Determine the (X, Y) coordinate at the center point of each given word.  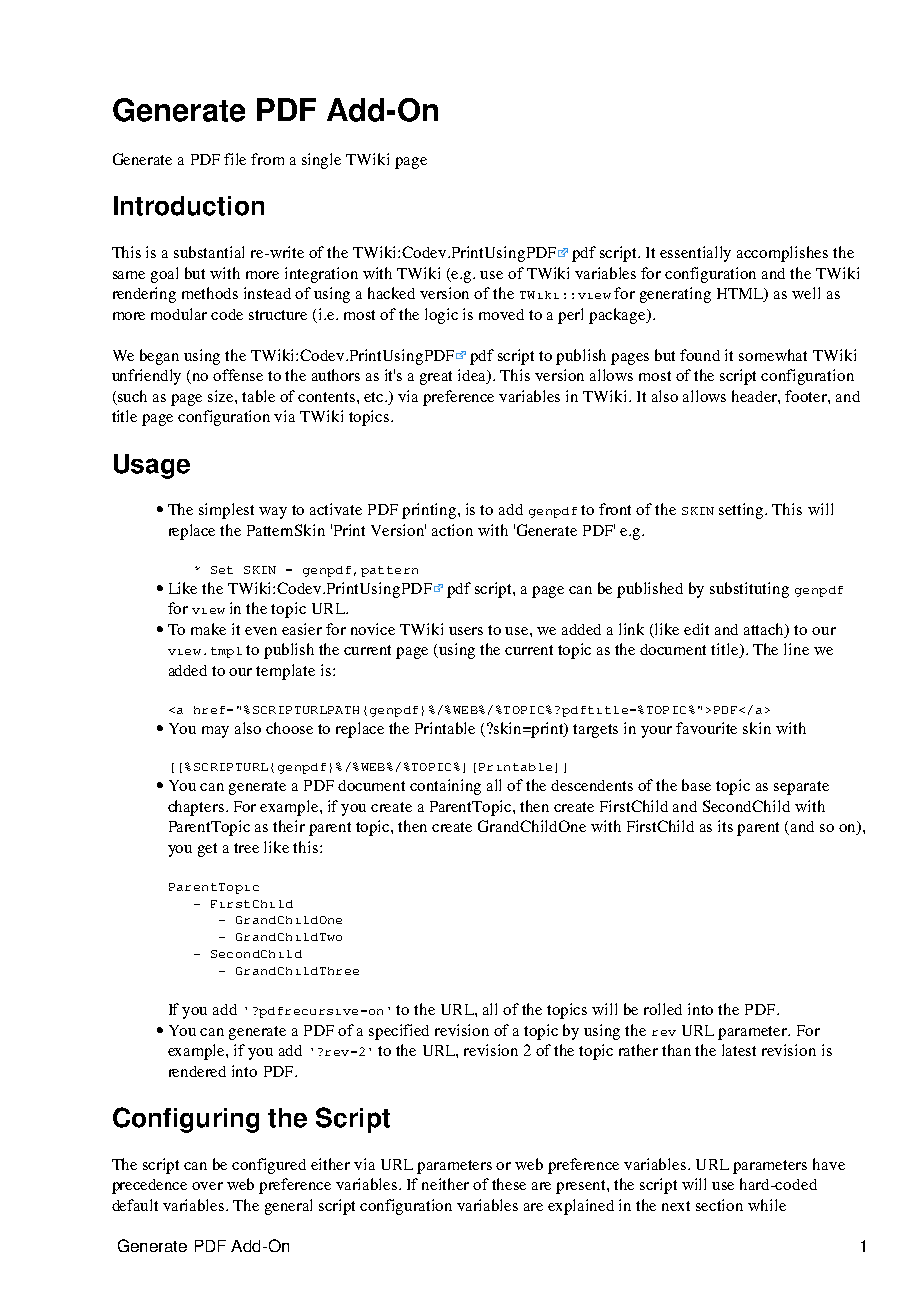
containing (445, 787)
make (208, 629)
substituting (749, 590)
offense (238, 375)
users (466, 631)
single (321, 161)
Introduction (189, 206)
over (207, 1186)
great (436, 378)
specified (399, 1032)
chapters (196, 808)
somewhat (773, 355)
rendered (197, 1071)
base (696, 785)
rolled (663, 1009)
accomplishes (782, 254)
